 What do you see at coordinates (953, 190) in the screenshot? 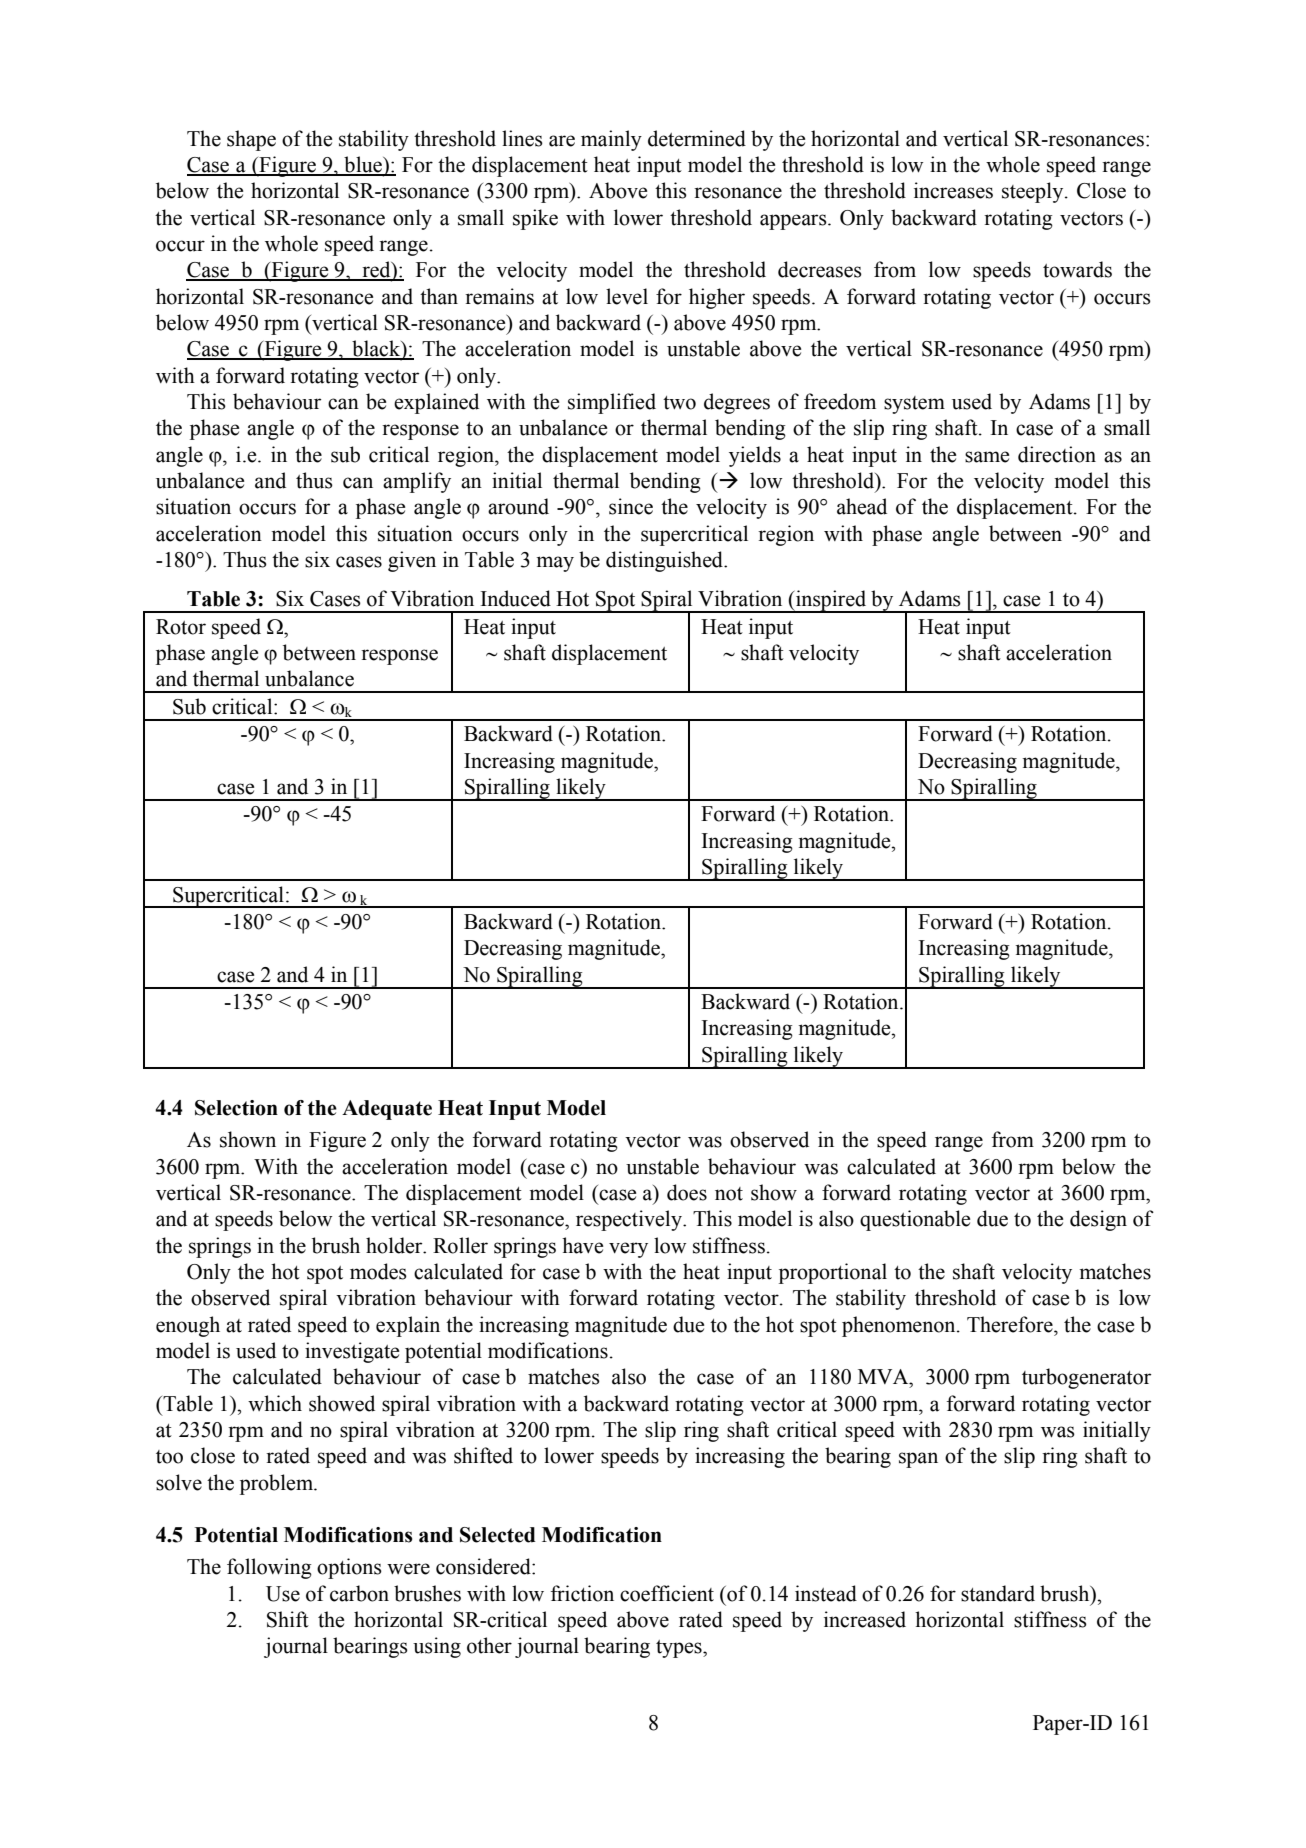
I see `increases` at bounding box center [953, 190].
